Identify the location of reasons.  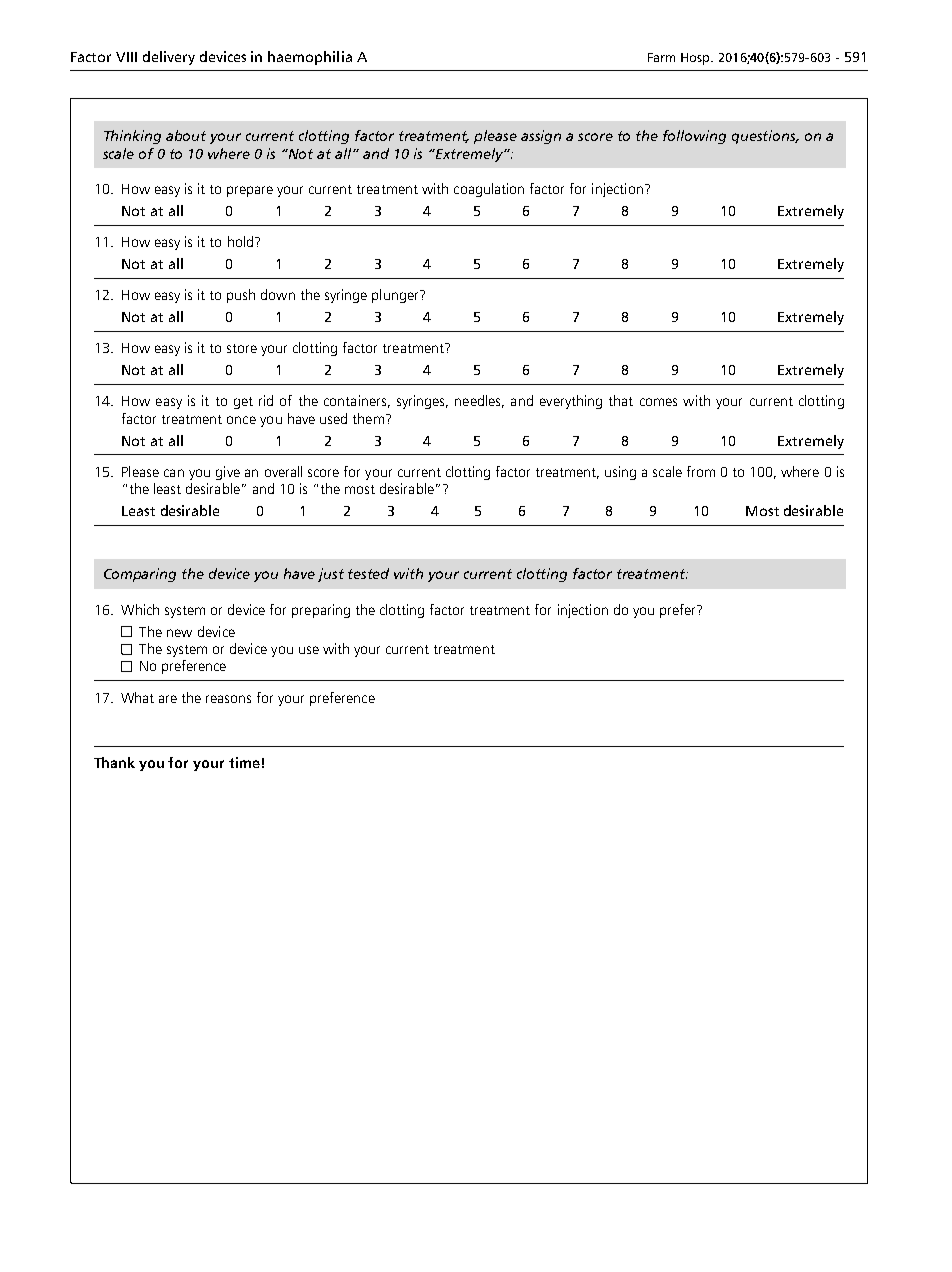
(228, 699).
